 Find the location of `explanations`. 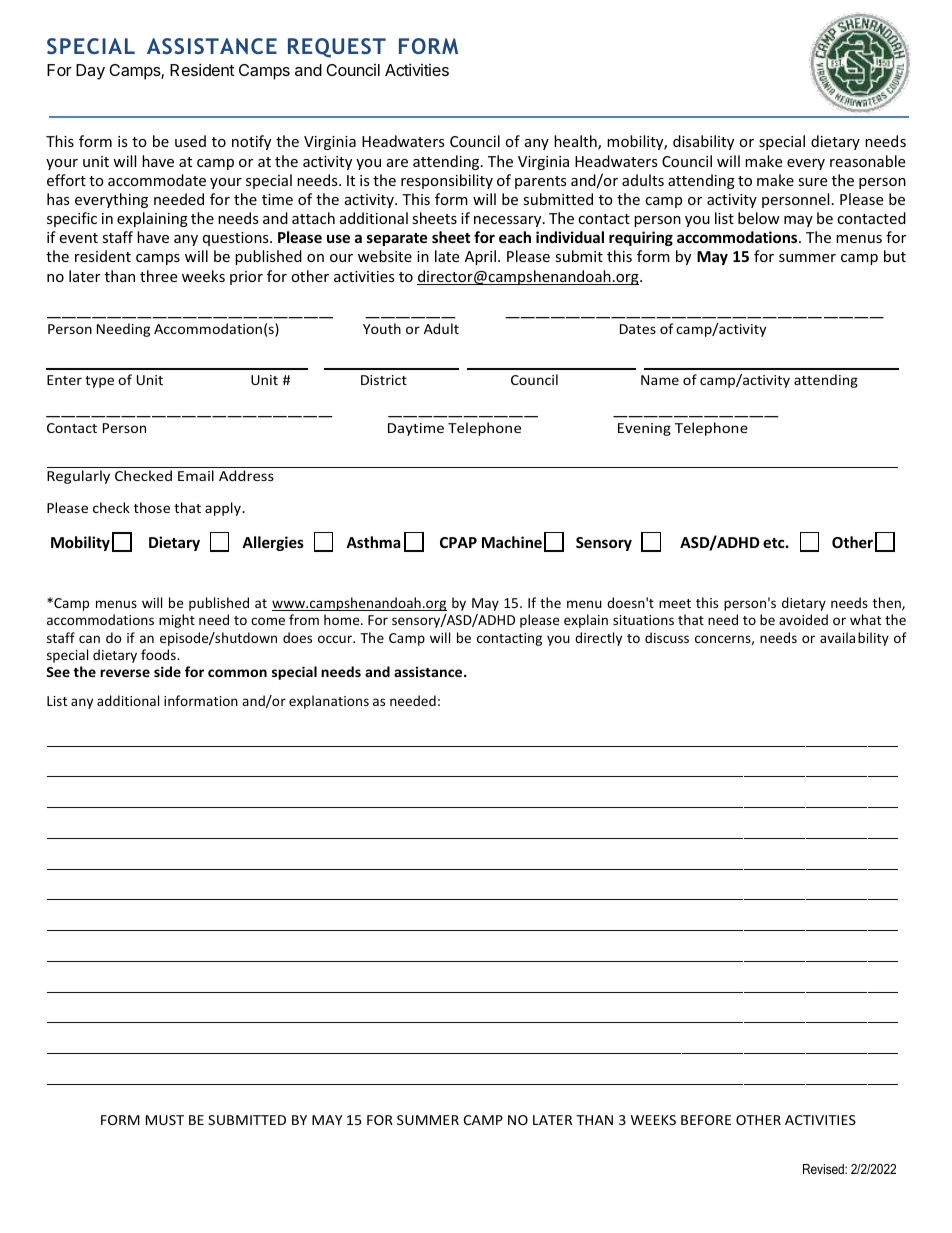

explanations is located at coordinates (329, 702).
